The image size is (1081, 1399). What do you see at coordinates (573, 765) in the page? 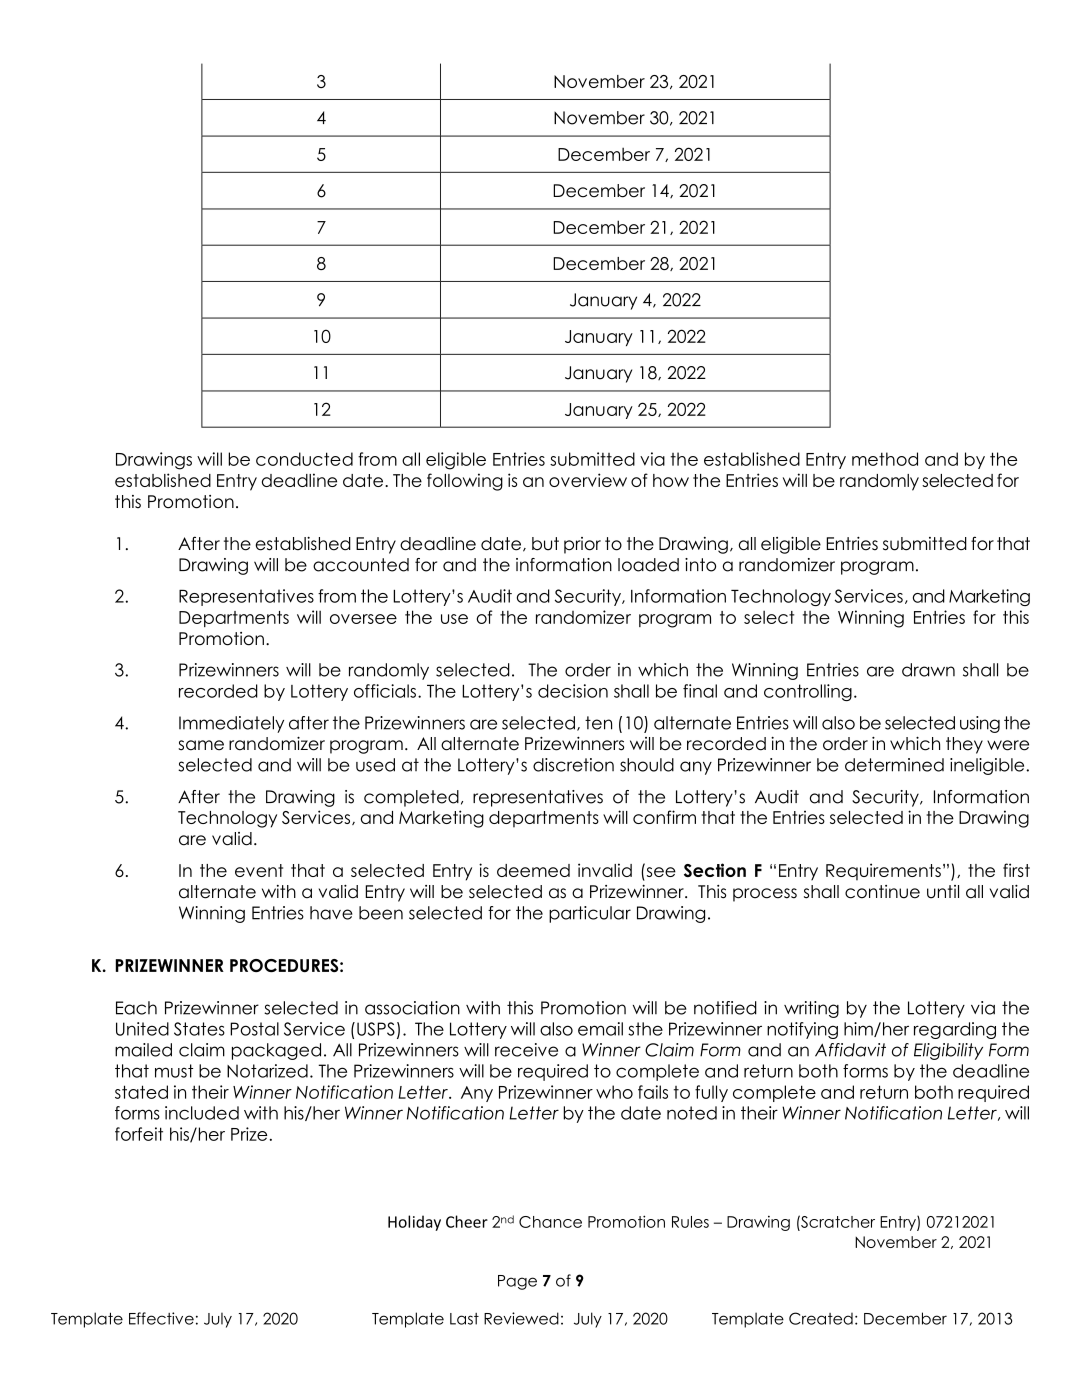
I see `discretion` at bounding box center [573, 765].
